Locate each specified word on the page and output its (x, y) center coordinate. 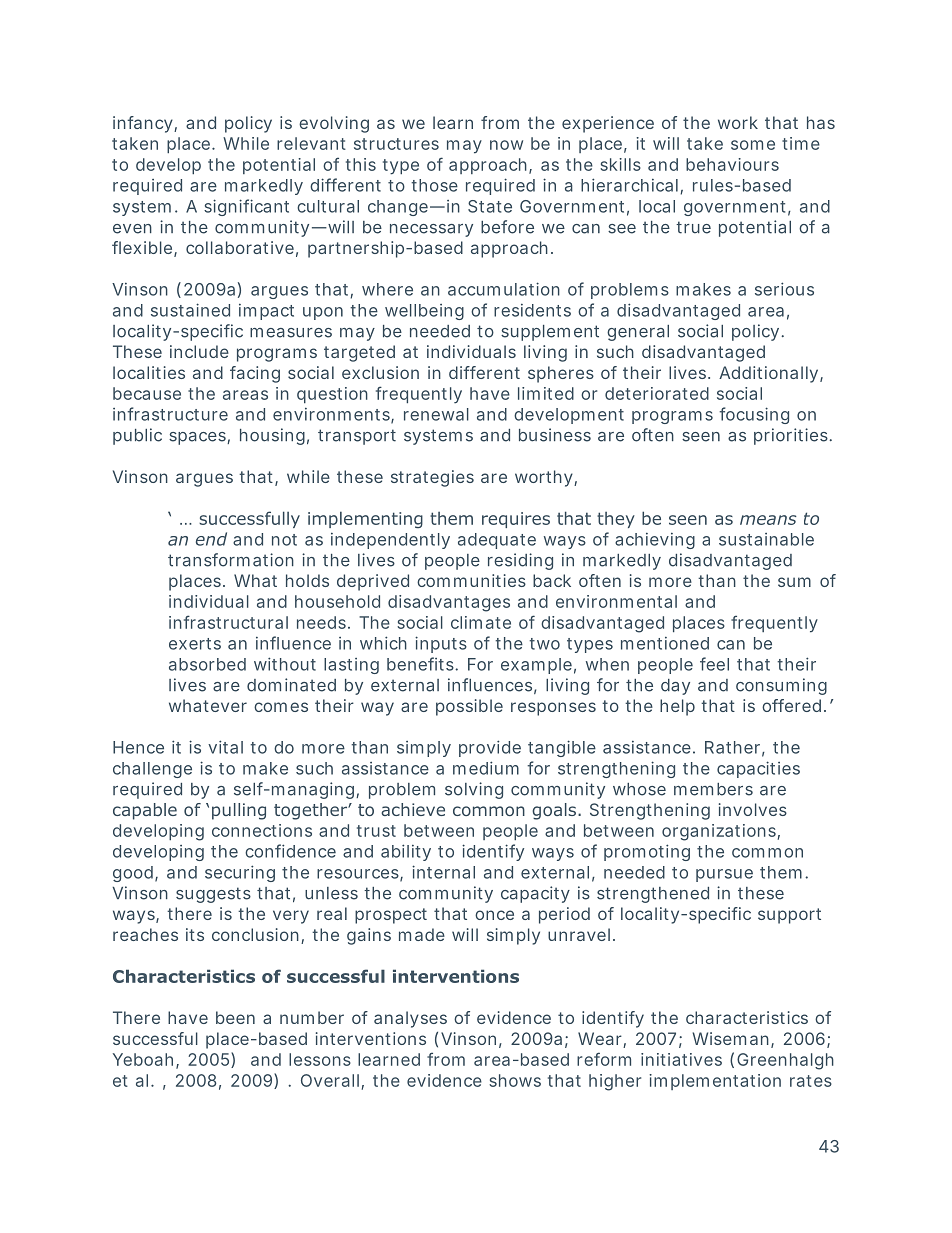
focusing (754, 415)
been (235, 1017)
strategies (432, 478)
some (753, 145)
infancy (144, 124)
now (506, 145)
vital (225, 747)
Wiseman (730, 1038)
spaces (198, 438)
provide (490, 748)
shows (515, 1080)
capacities (758, 769)
